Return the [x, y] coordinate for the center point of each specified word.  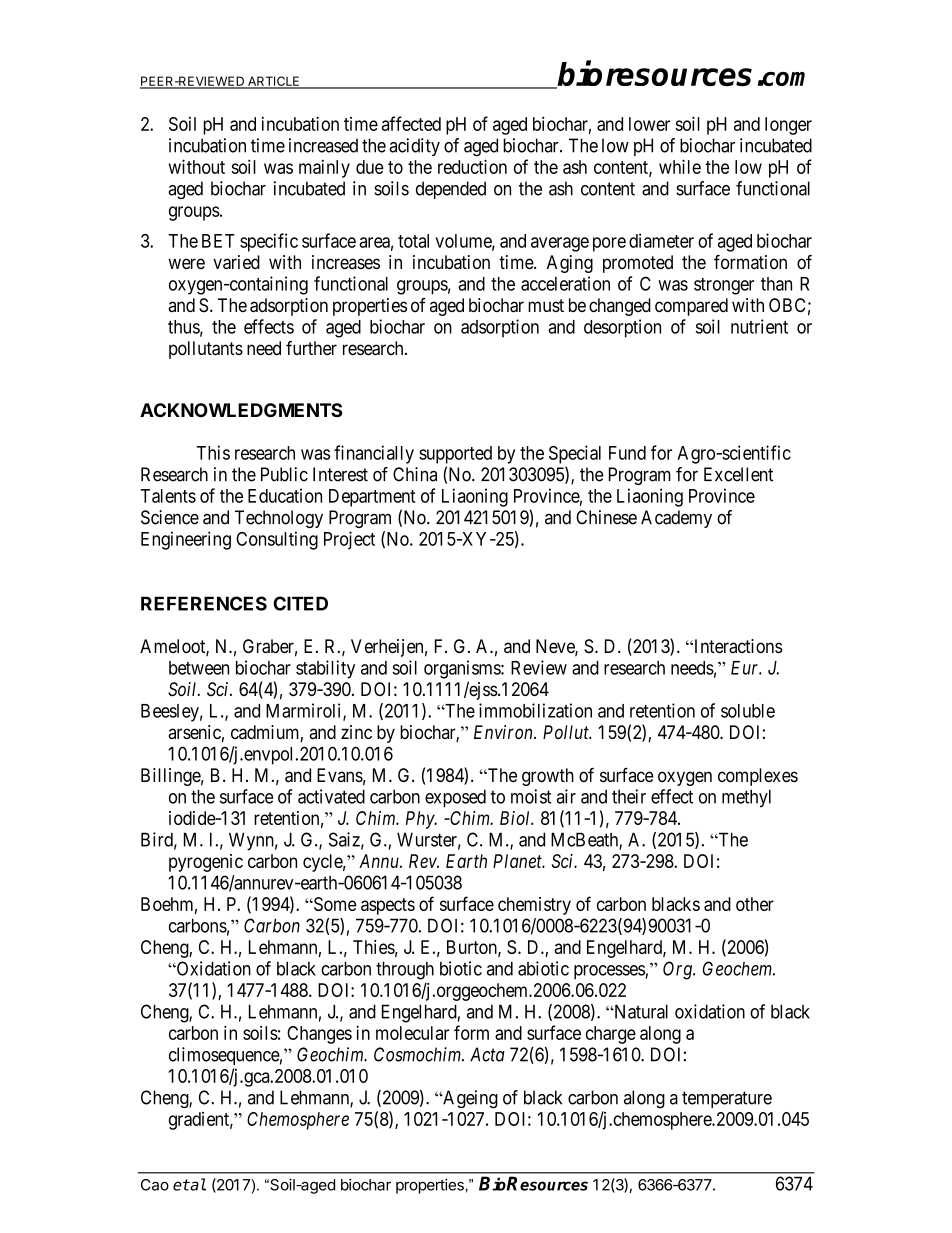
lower [649, 124]
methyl [746, 798]
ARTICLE [274, 82]
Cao [155, 1185]
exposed [455, 798]
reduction [472, 166]
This [213, 452]
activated [331, 796]
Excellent [738, 474]
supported [455, 455]
